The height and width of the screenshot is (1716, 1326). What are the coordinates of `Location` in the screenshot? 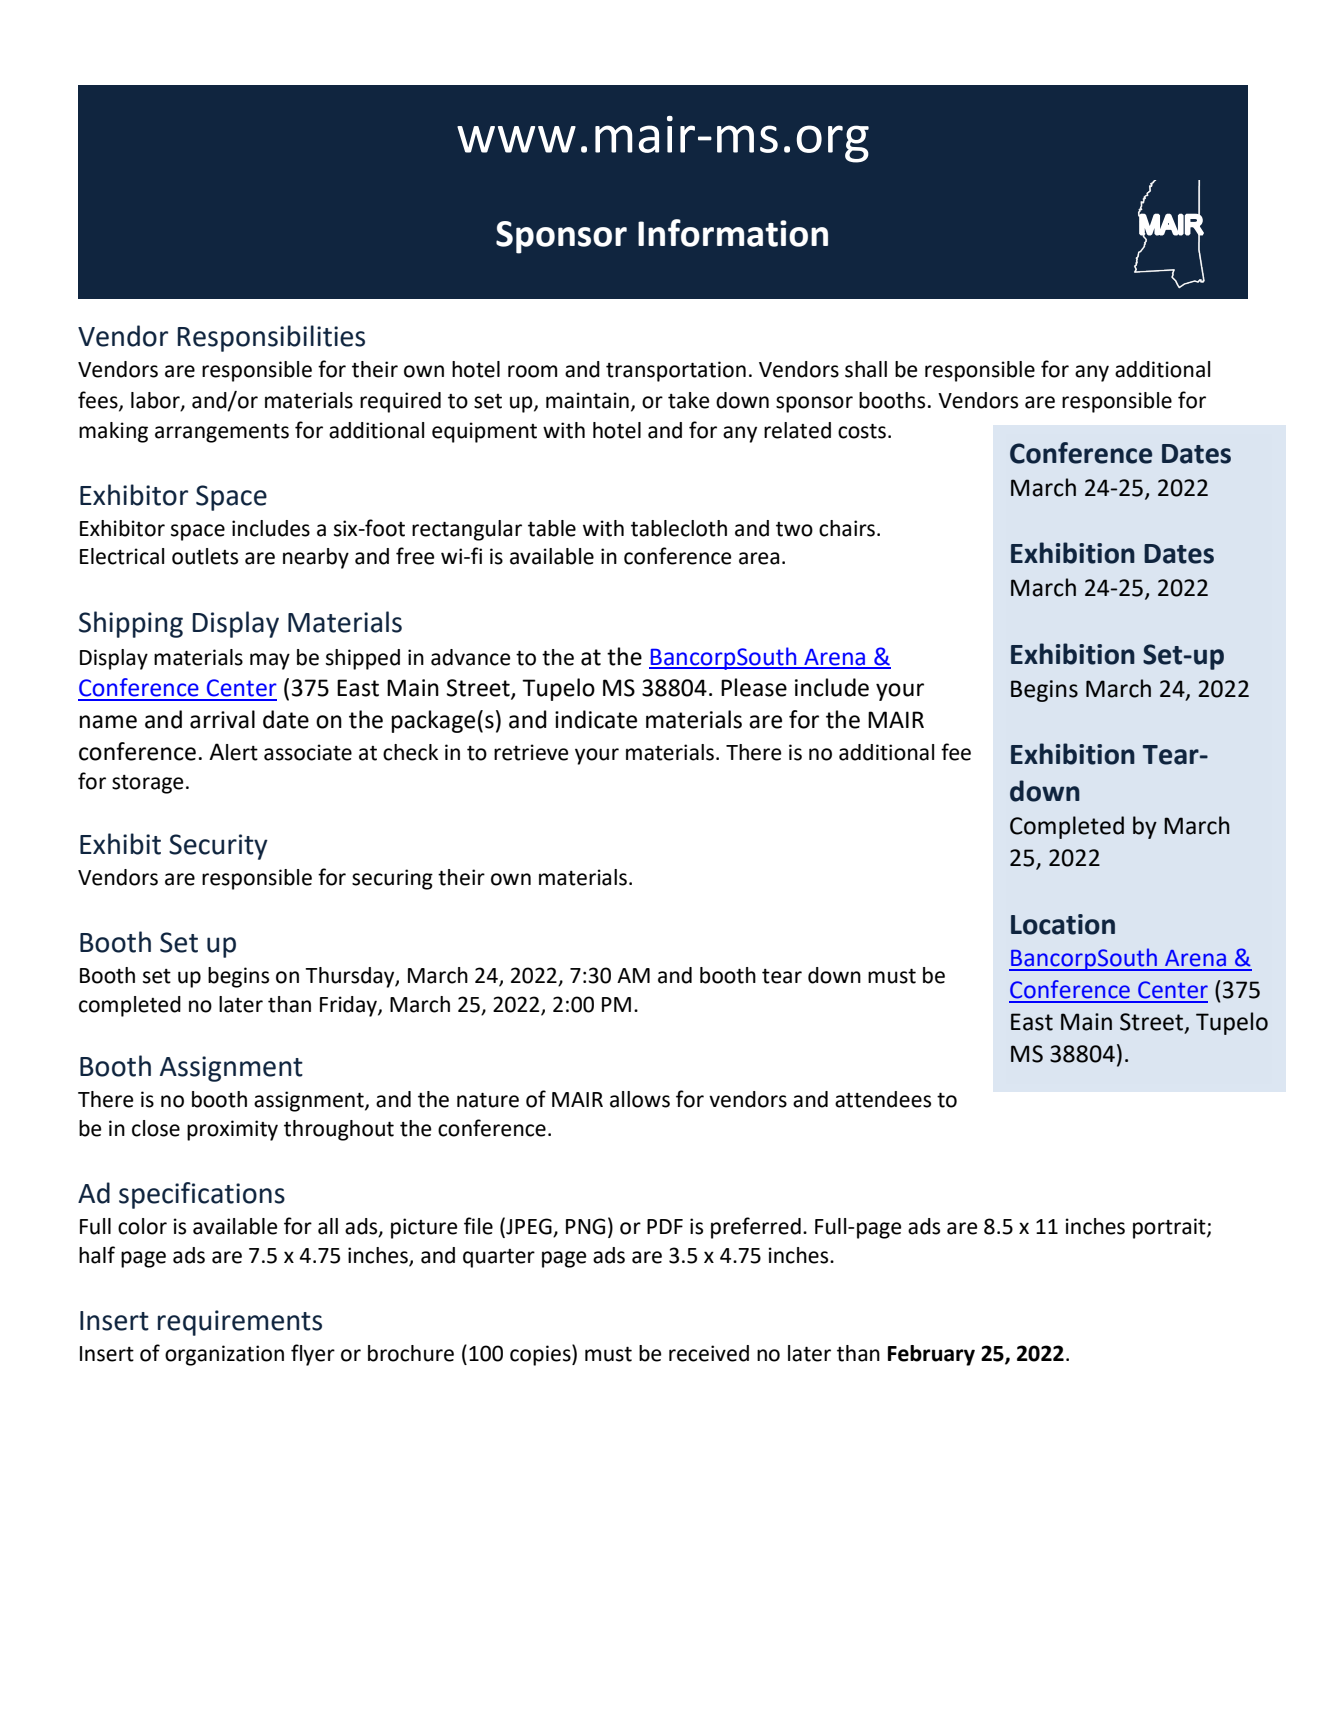 It's located at (1063, 924).
